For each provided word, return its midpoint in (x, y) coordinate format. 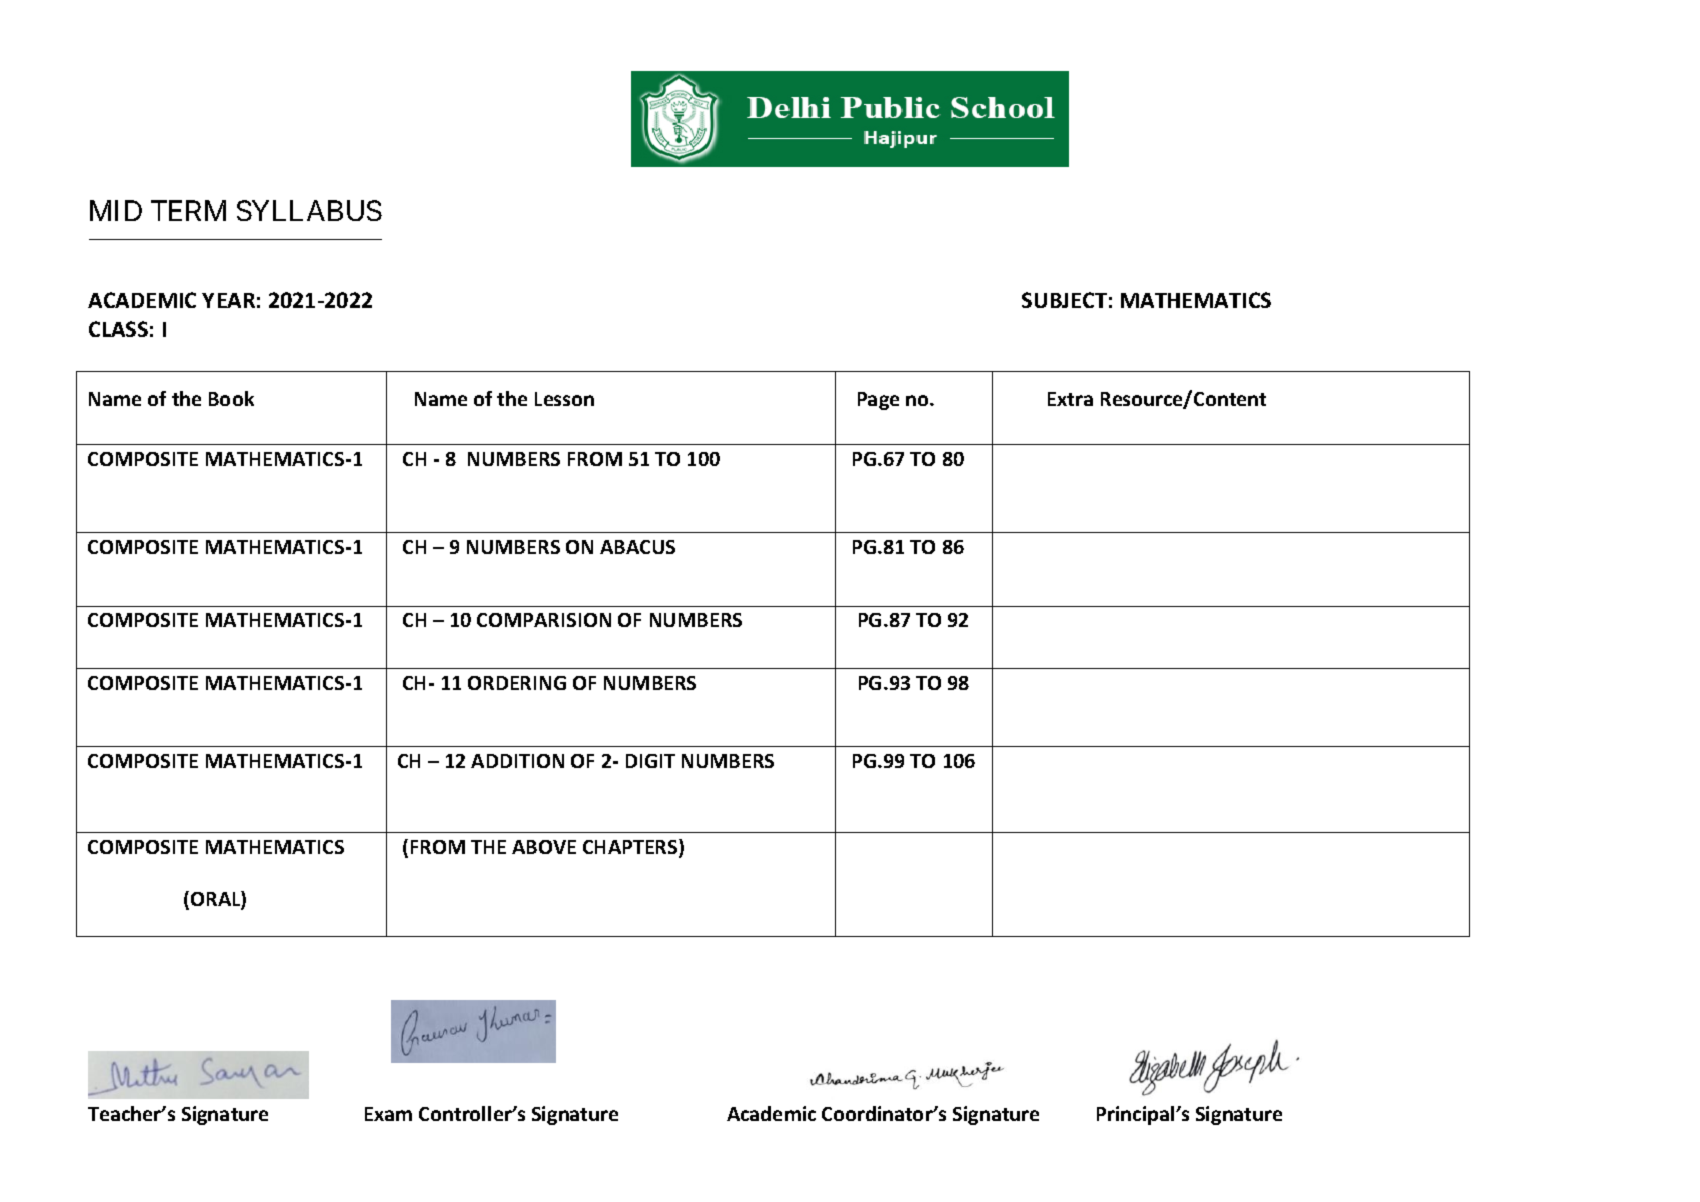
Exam (388, 1114)
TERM (188, 211)
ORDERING (517, 683)
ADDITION (517, 761)
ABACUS (637, 547)
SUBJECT (1064, 300)
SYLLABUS (309, 210)
